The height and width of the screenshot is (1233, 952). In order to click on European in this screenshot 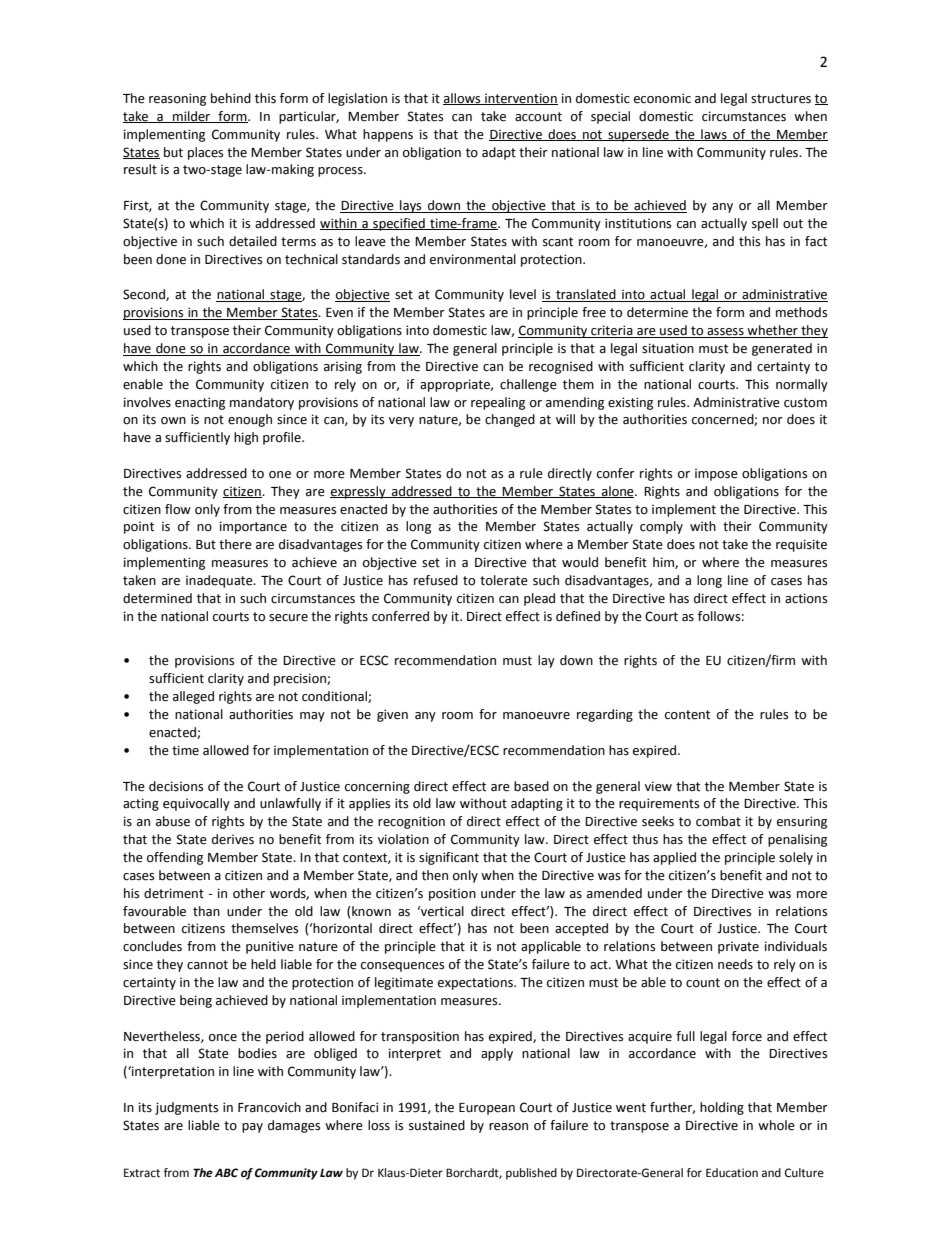, I will do `click(487, 1109)`.
